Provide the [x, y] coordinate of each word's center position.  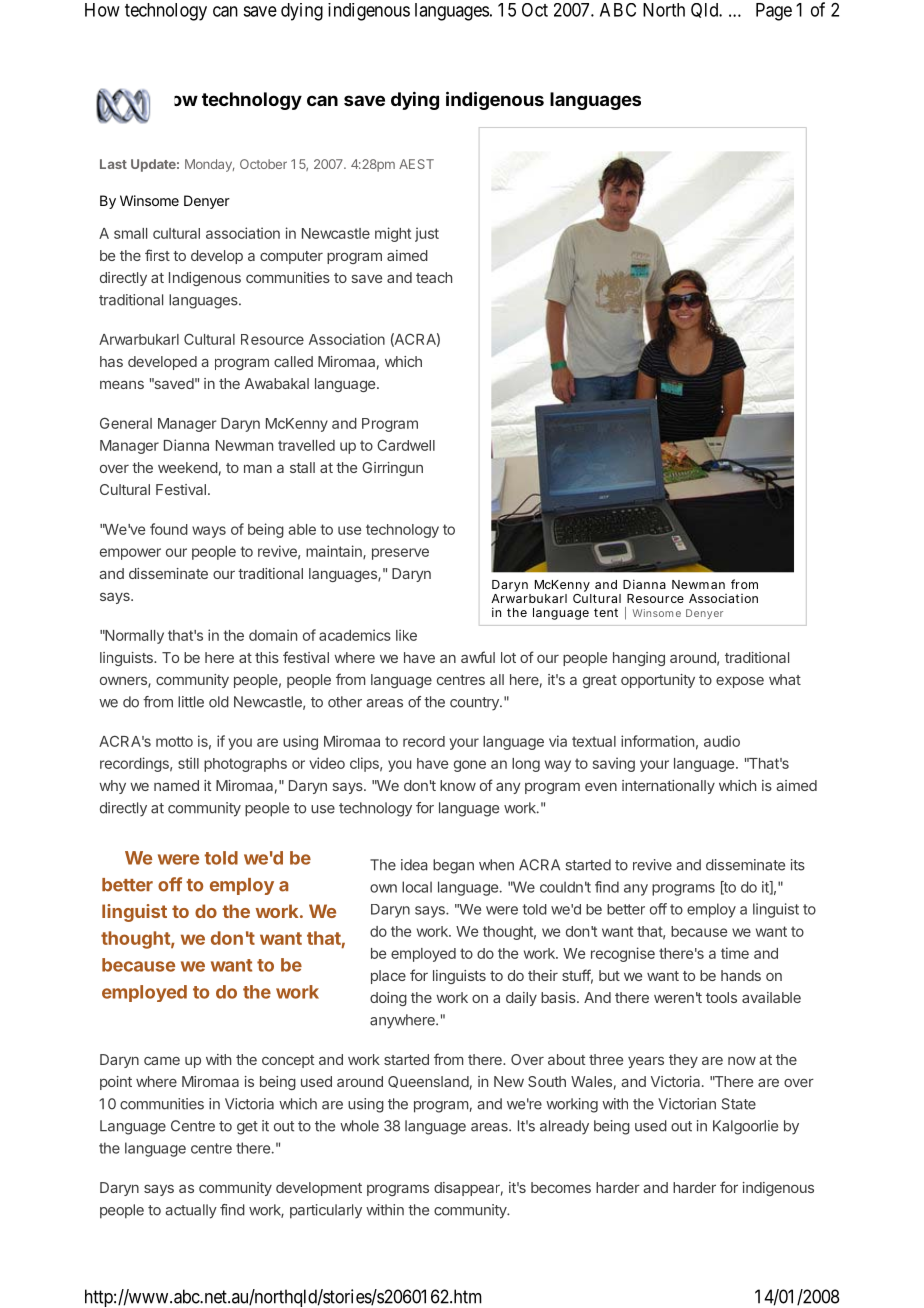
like [406, 635]
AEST [416, 164]
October [263, 164]
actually [191, 1211]
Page [774, 12]
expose [740, 682]
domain [273, 635]
